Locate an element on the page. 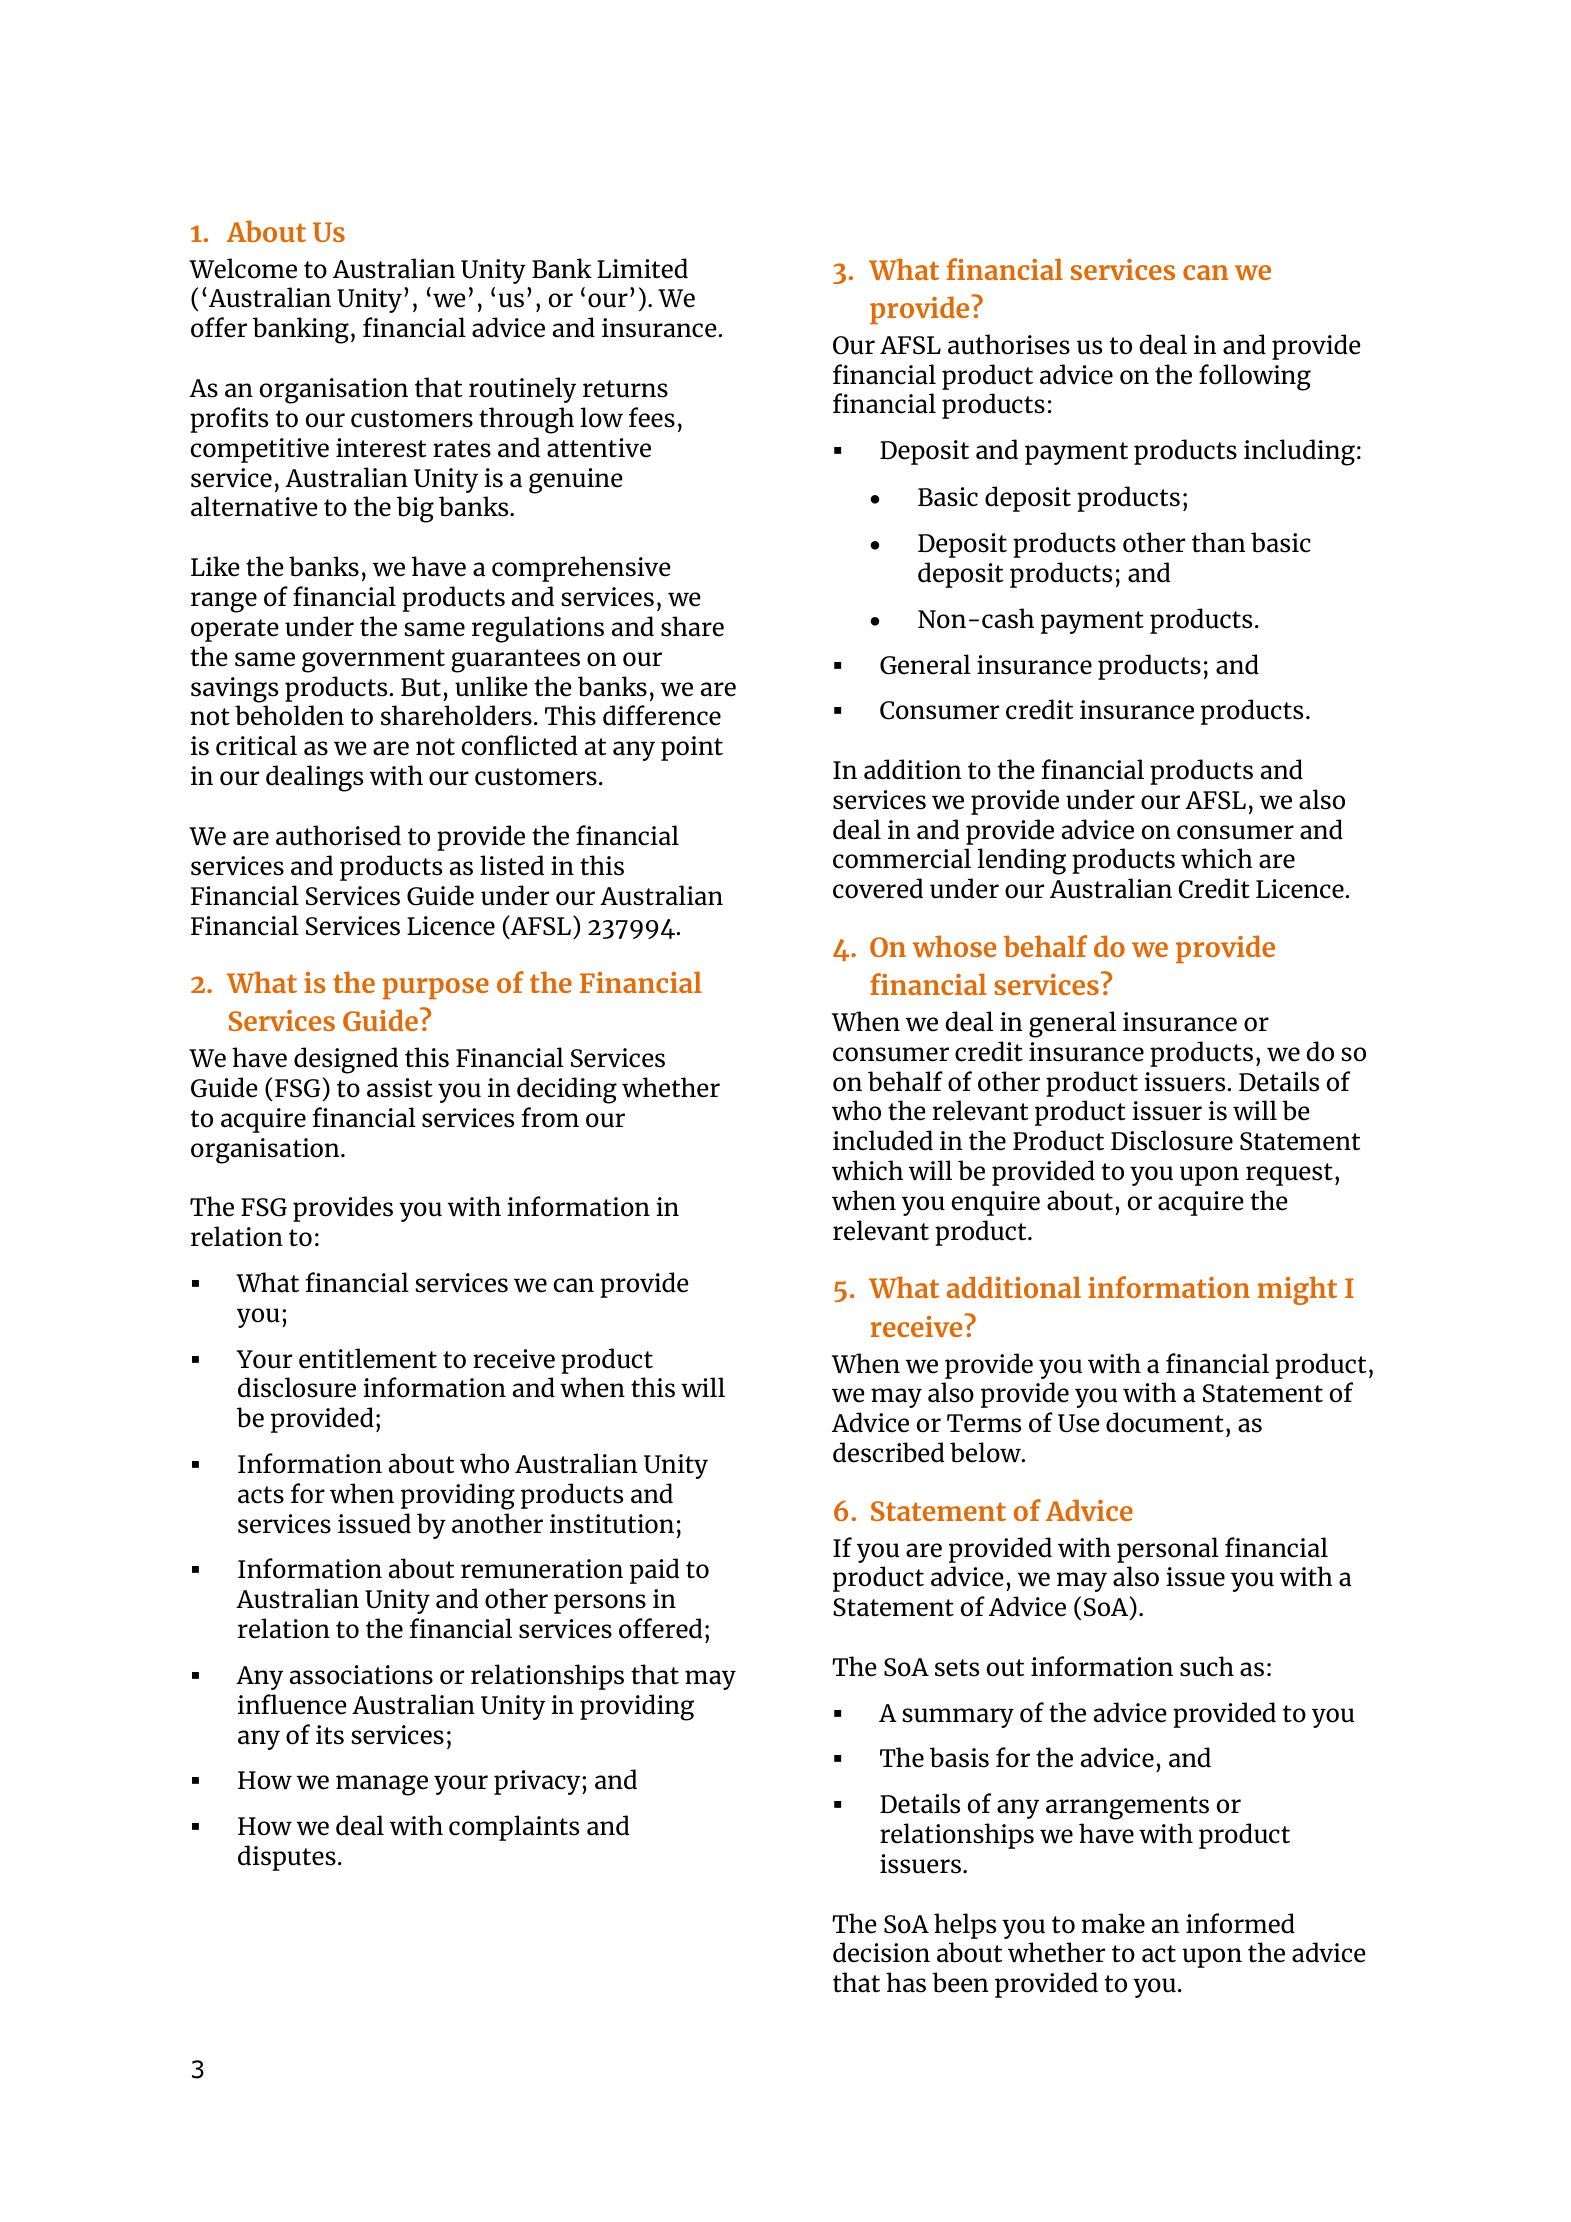 The height and width of the document is (2222, 1571). decision is located at coordinates (881, 1952).
